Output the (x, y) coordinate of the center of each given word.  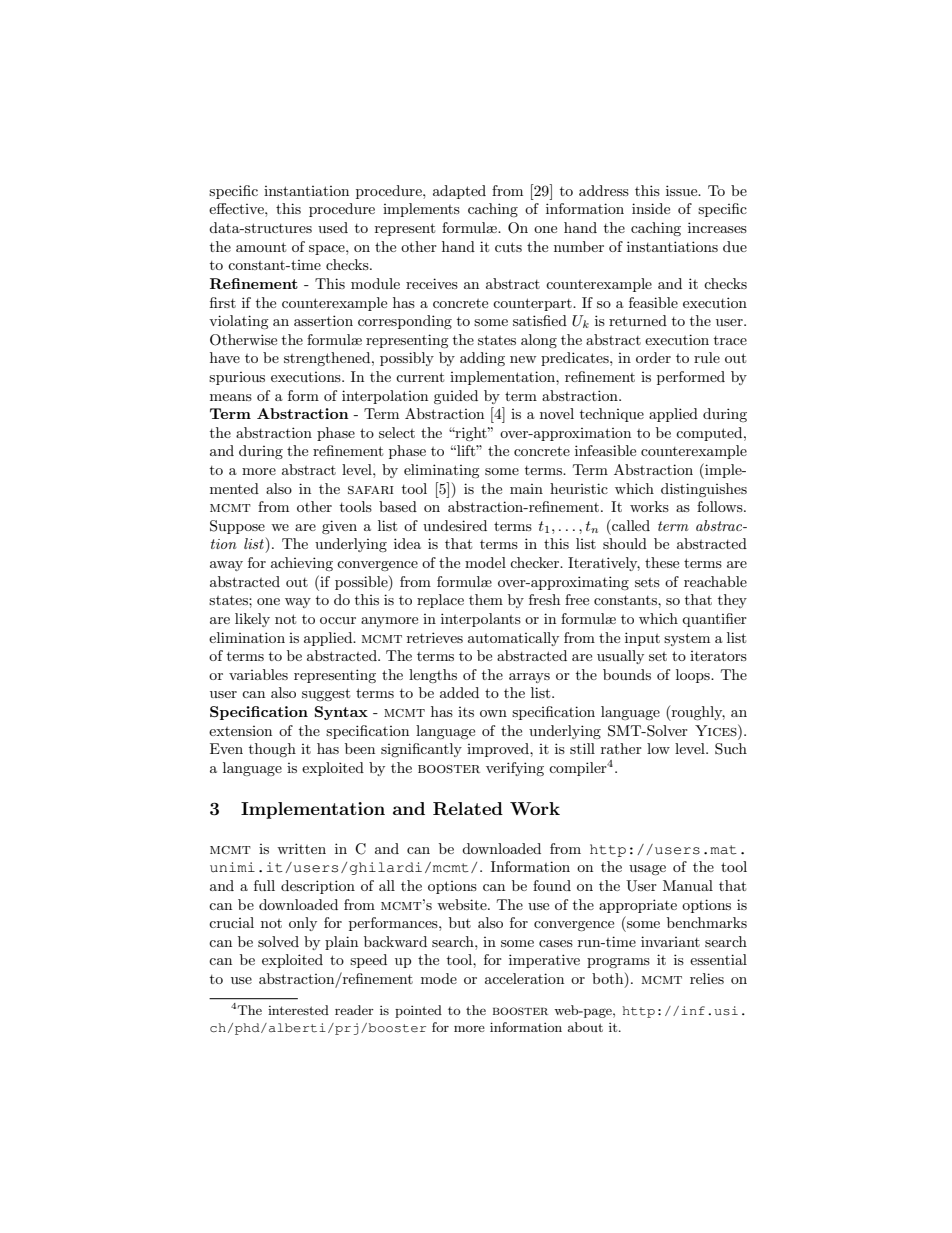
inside (651, 208)
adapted (459, 192)
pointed (418, 1011)
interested (298, 1010)
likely (252, 620)
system (687, 639)
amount (261, 247)
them (486, 599)
